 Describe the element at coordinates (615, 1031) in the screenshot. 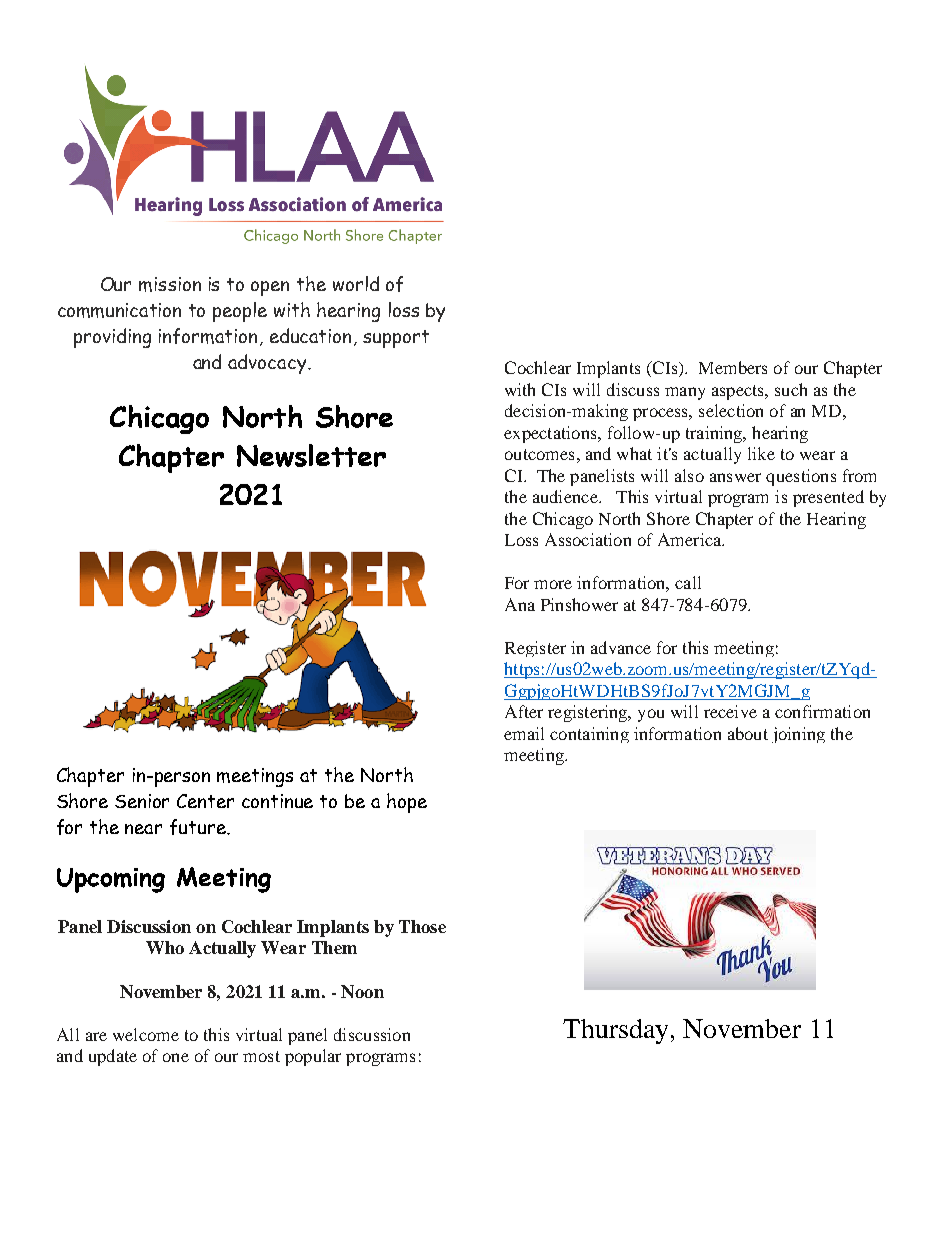

I see `Thursday` at that location.
